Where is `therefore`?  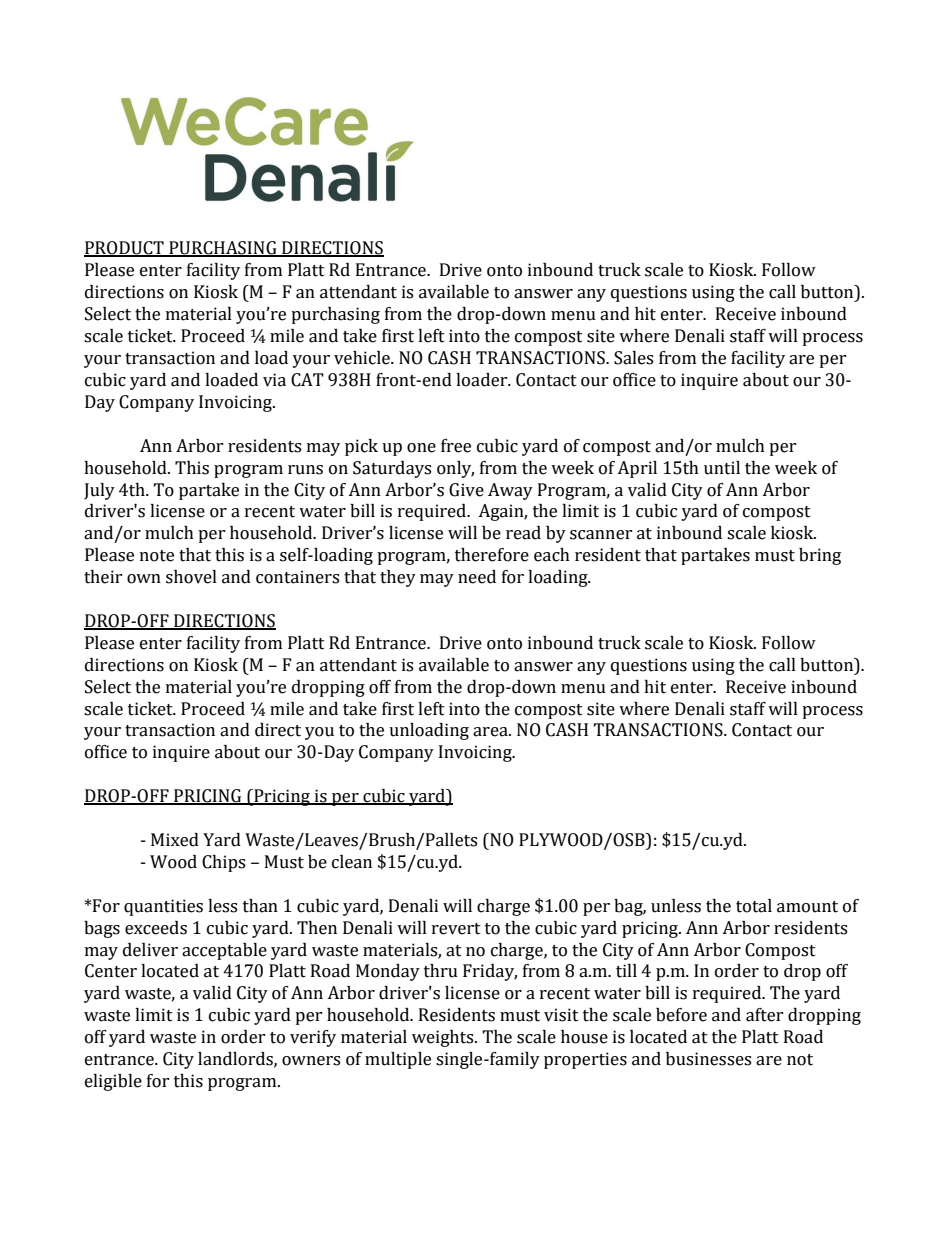
therefore is located at coordinates (492, 555).
